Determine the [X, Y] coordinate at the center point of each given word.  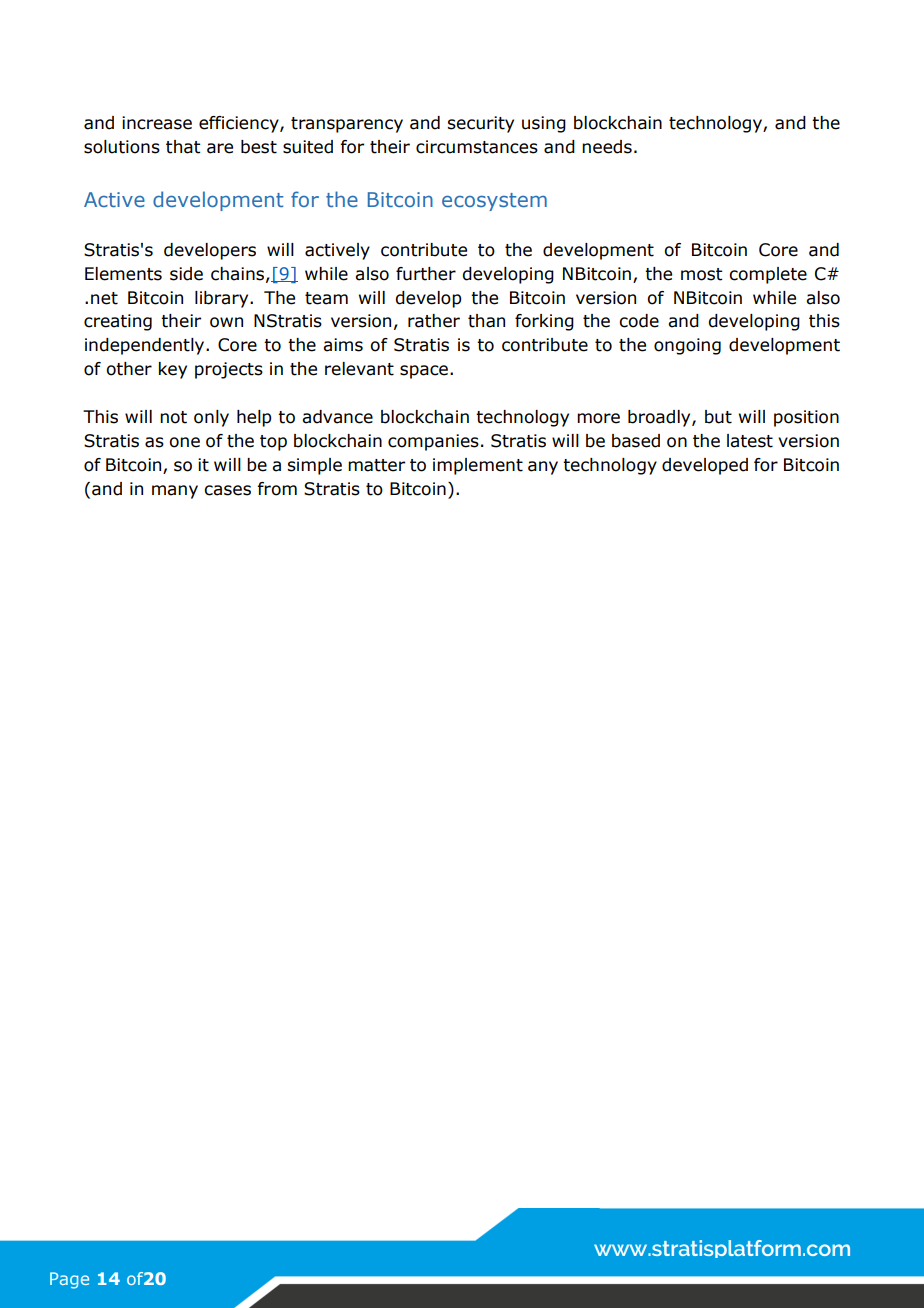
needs [607, 147]
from [277, 489]
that [183, 147]
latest [750, 441]
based [636, 441]
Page [69, 1280]
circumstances [477, 147]
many [175, 492]
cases [227, 490]
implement [478, 466]
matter [376, 465]
